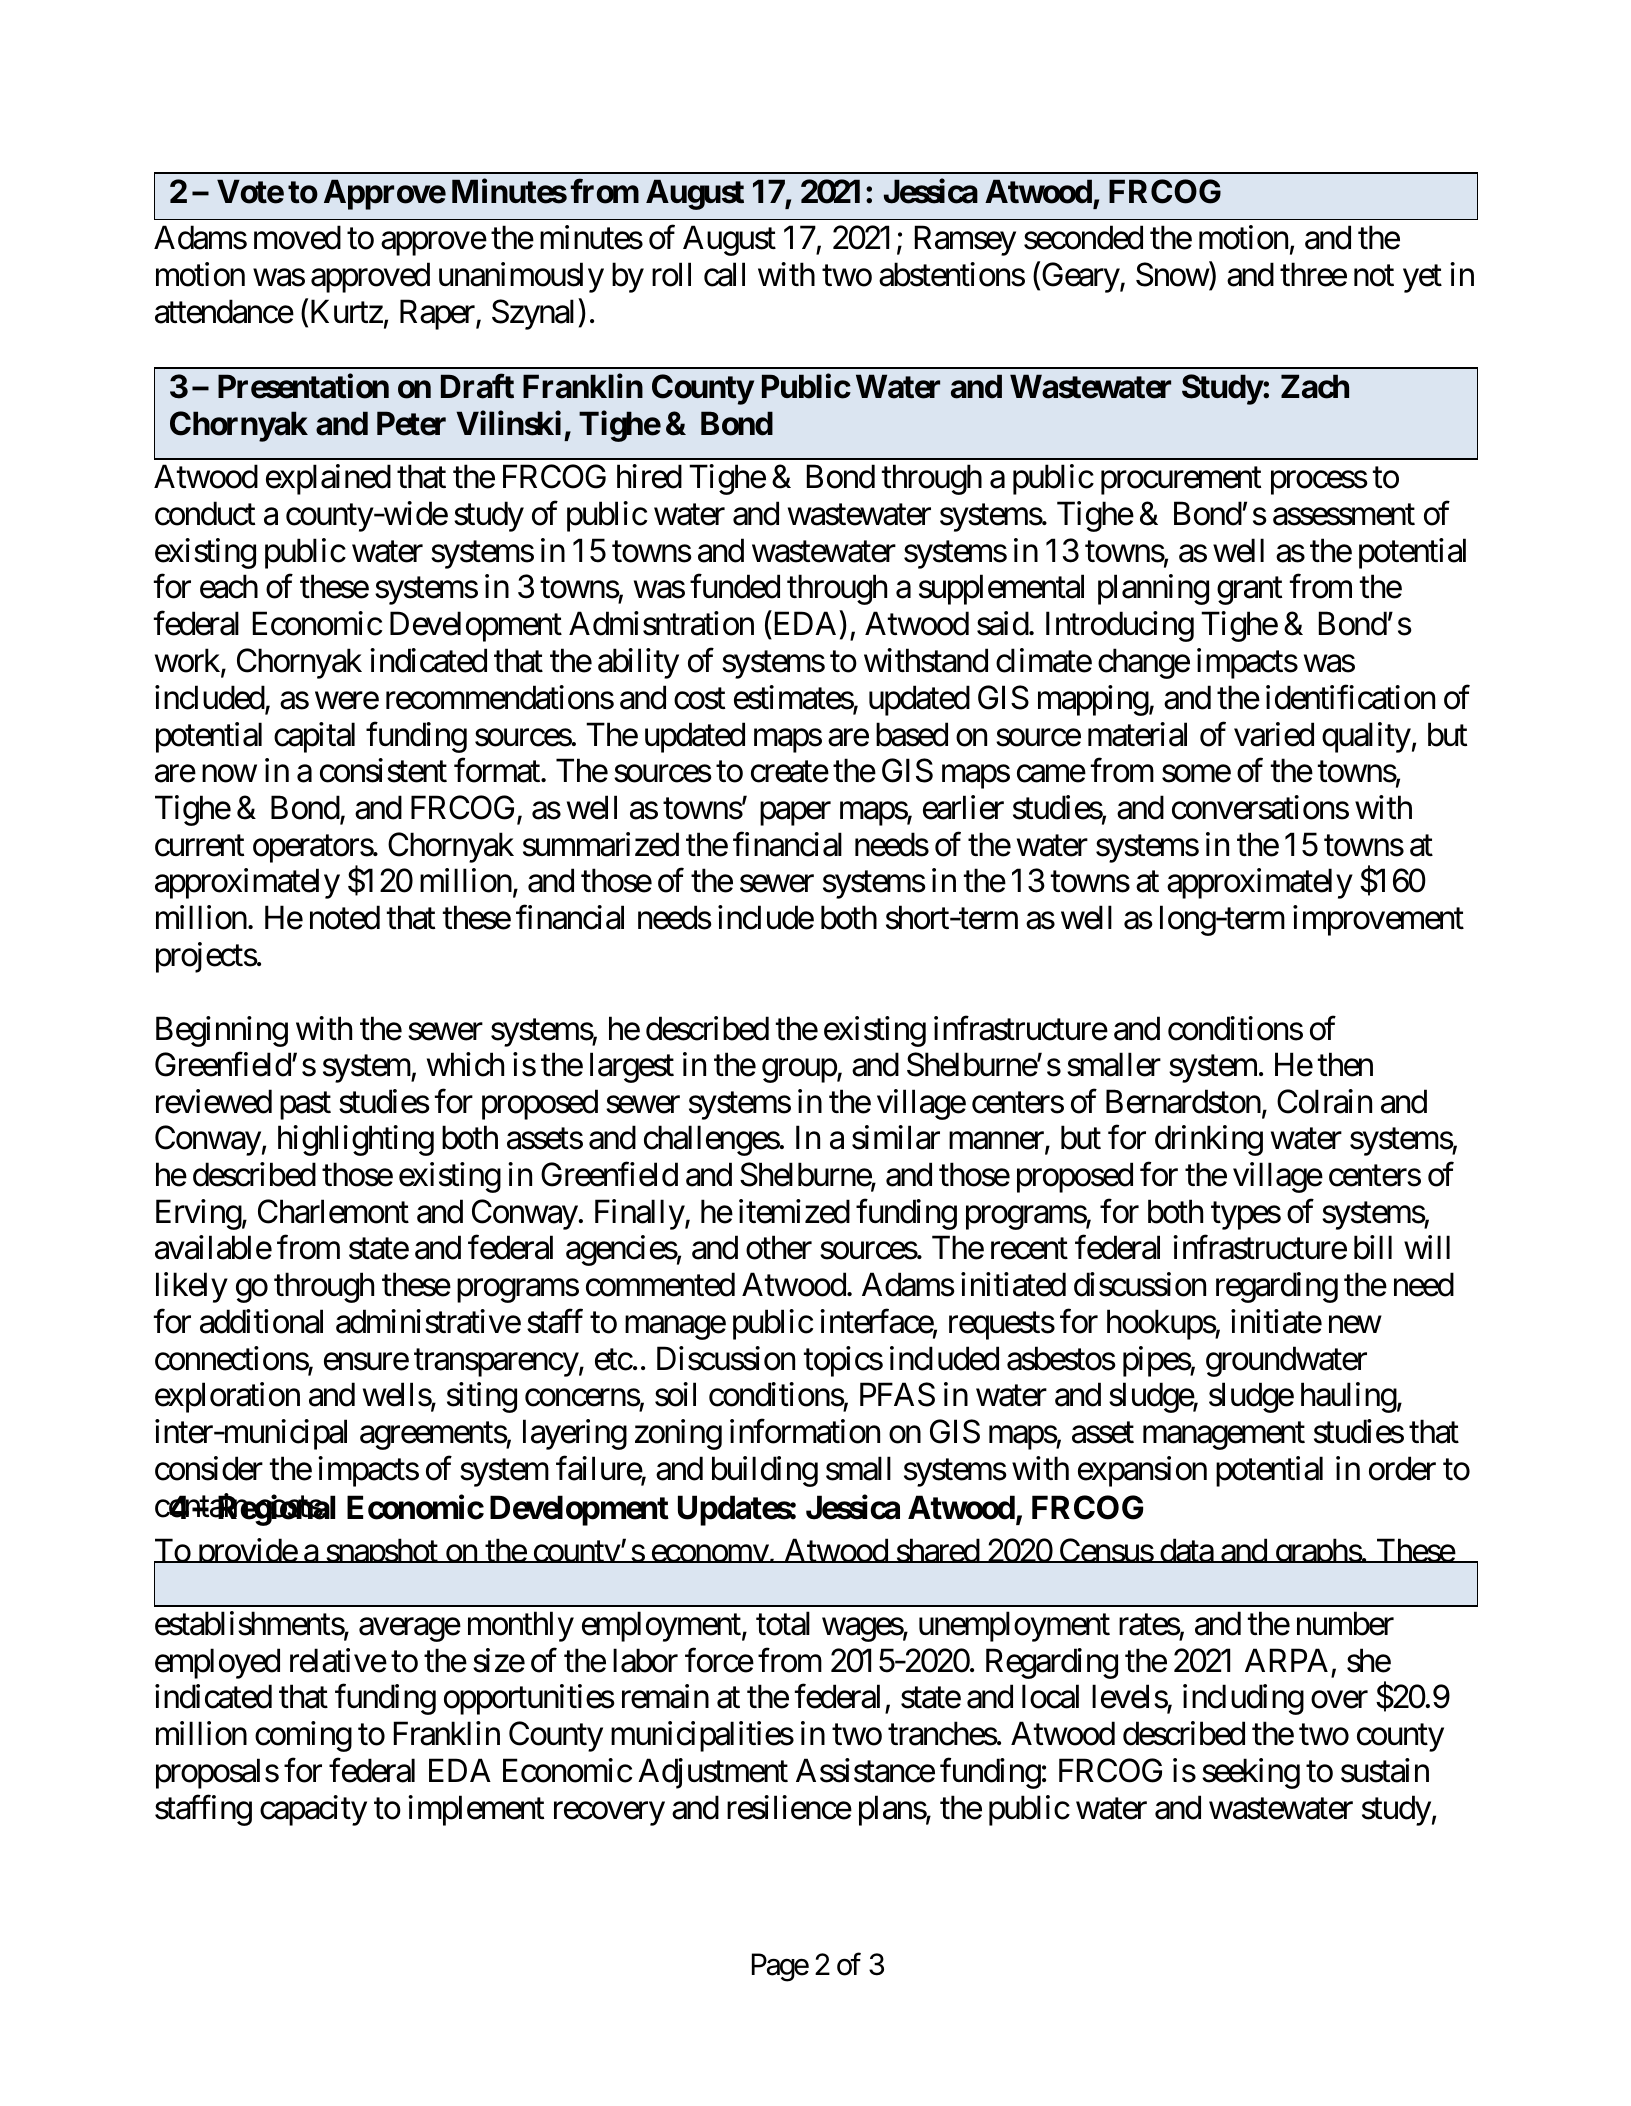 The height and width of the screenshot is (2106, 1631). I want to click on yet, so click(1422, 279).
